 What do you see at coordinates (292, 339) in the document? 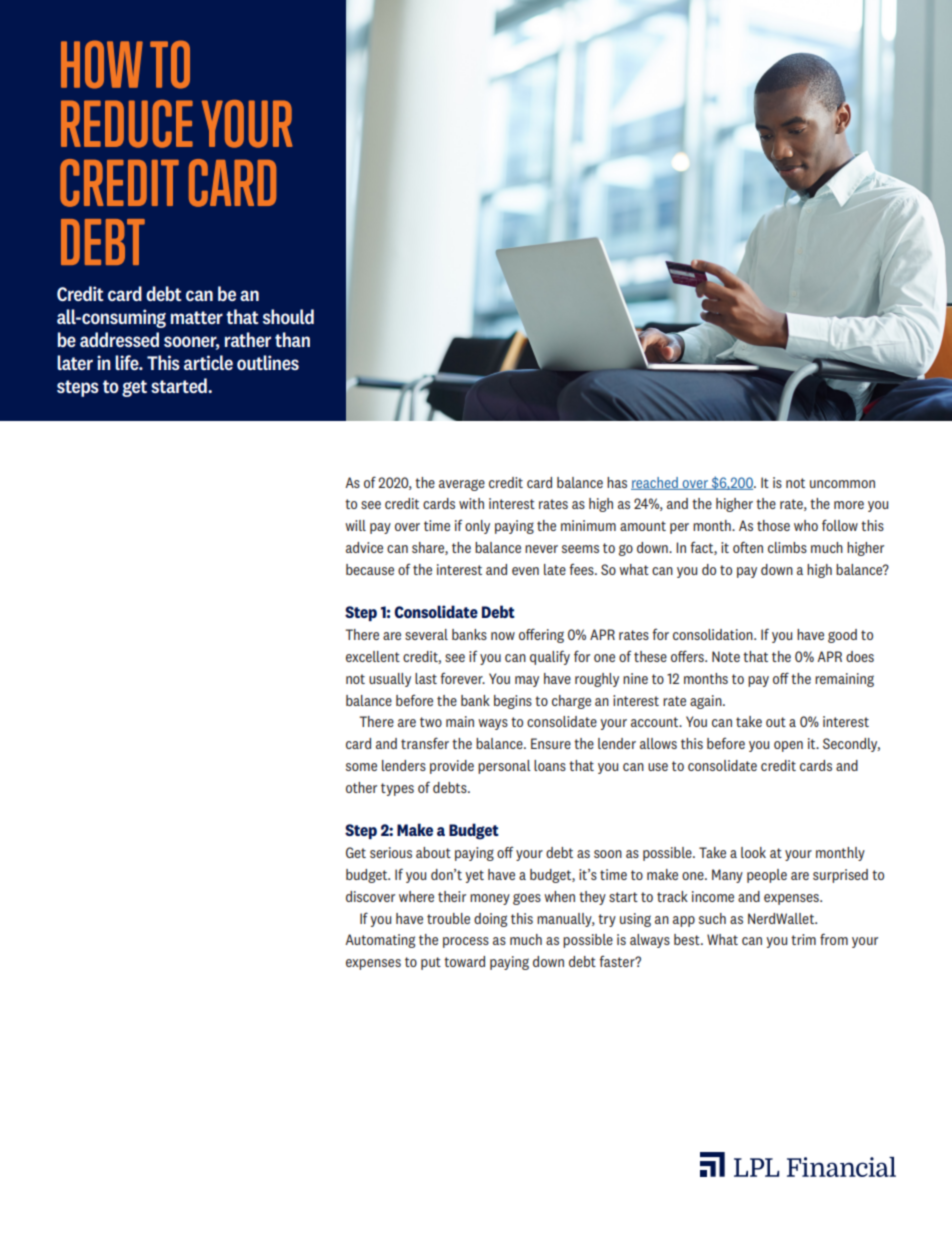
I see `than` at bounding box center [292, 339].
